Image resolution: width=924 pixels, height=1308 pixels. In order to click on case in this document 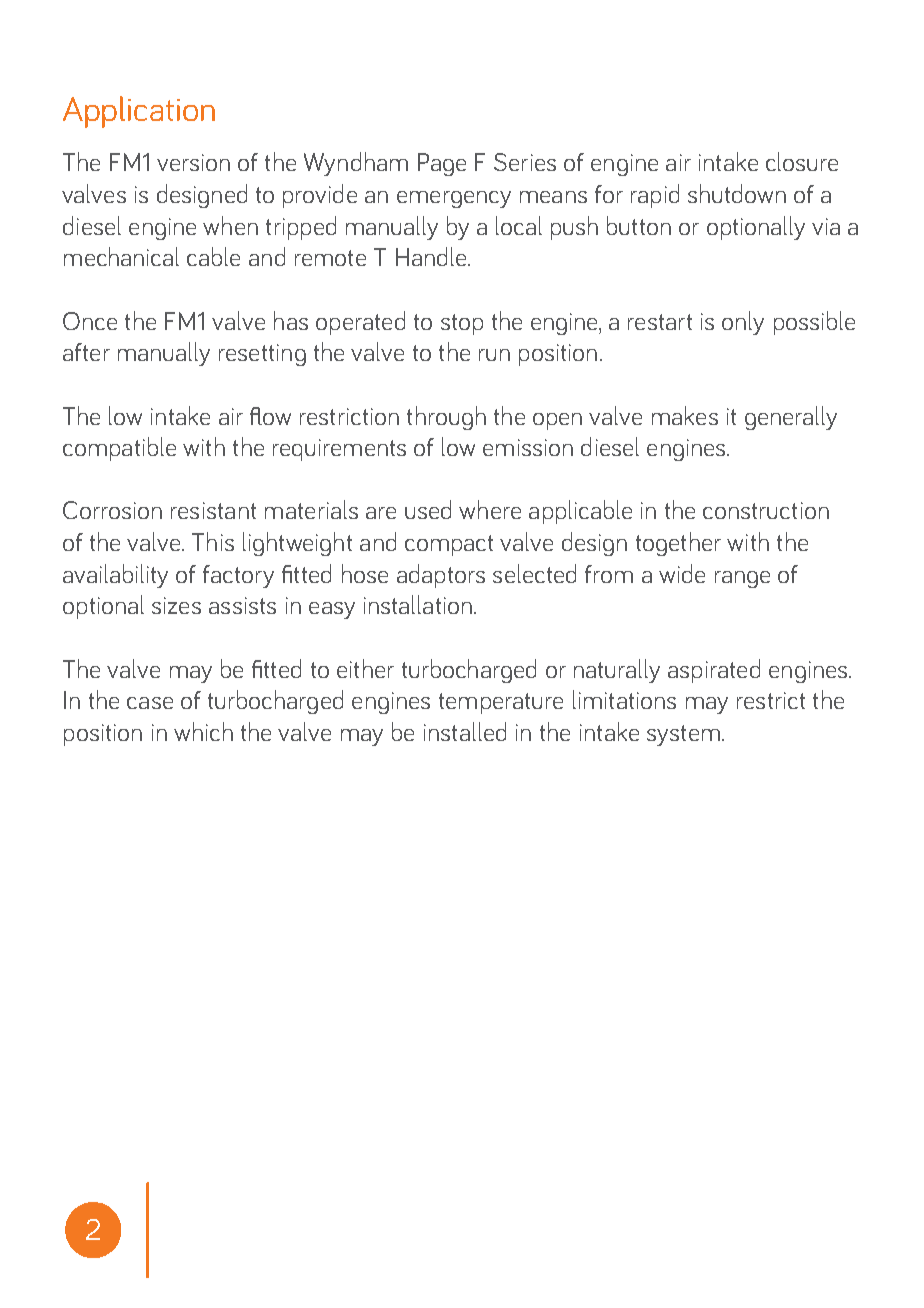, I will do `click(150, 703)`.
